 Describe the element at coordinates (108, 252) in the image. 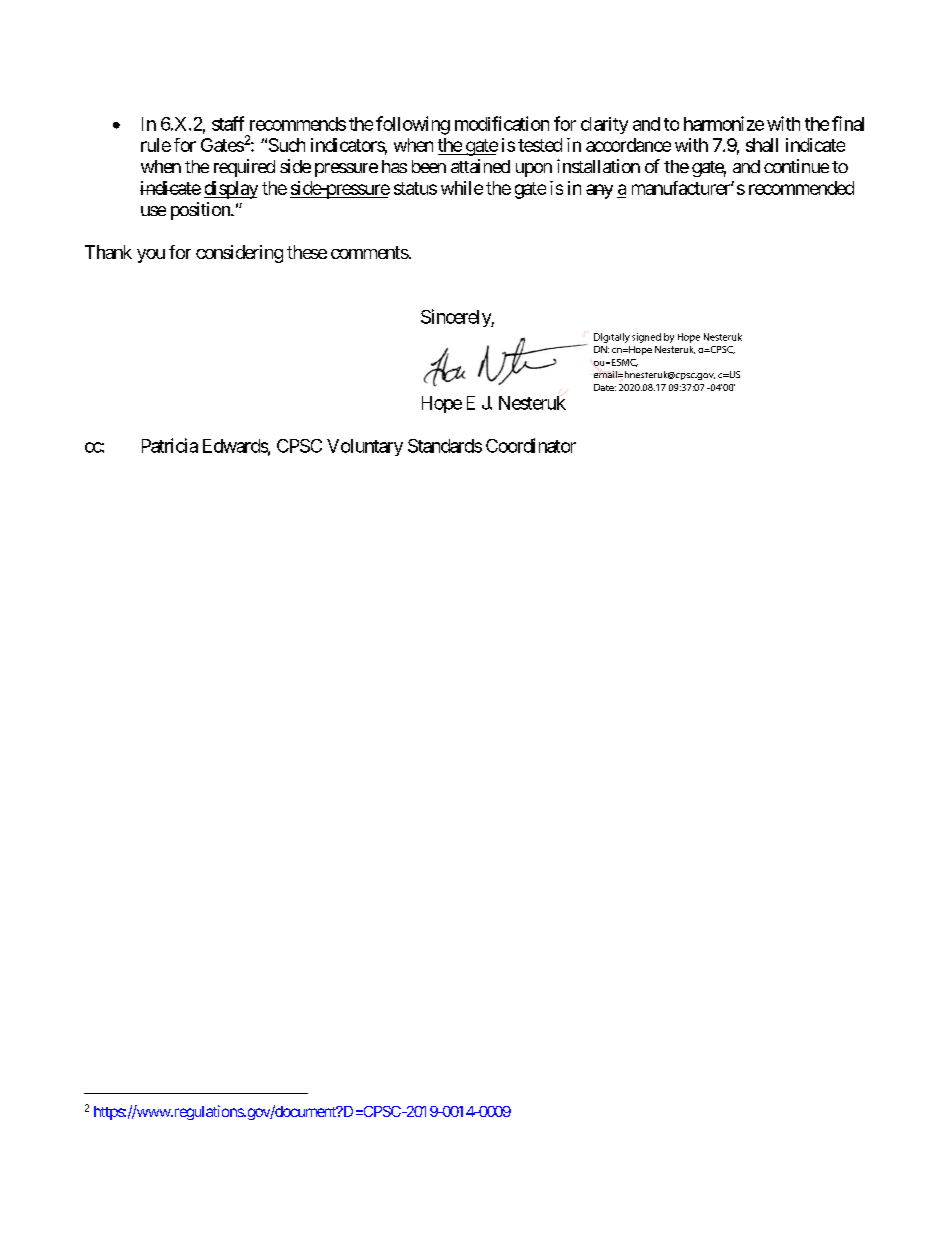

I see `Thank` at that location.
